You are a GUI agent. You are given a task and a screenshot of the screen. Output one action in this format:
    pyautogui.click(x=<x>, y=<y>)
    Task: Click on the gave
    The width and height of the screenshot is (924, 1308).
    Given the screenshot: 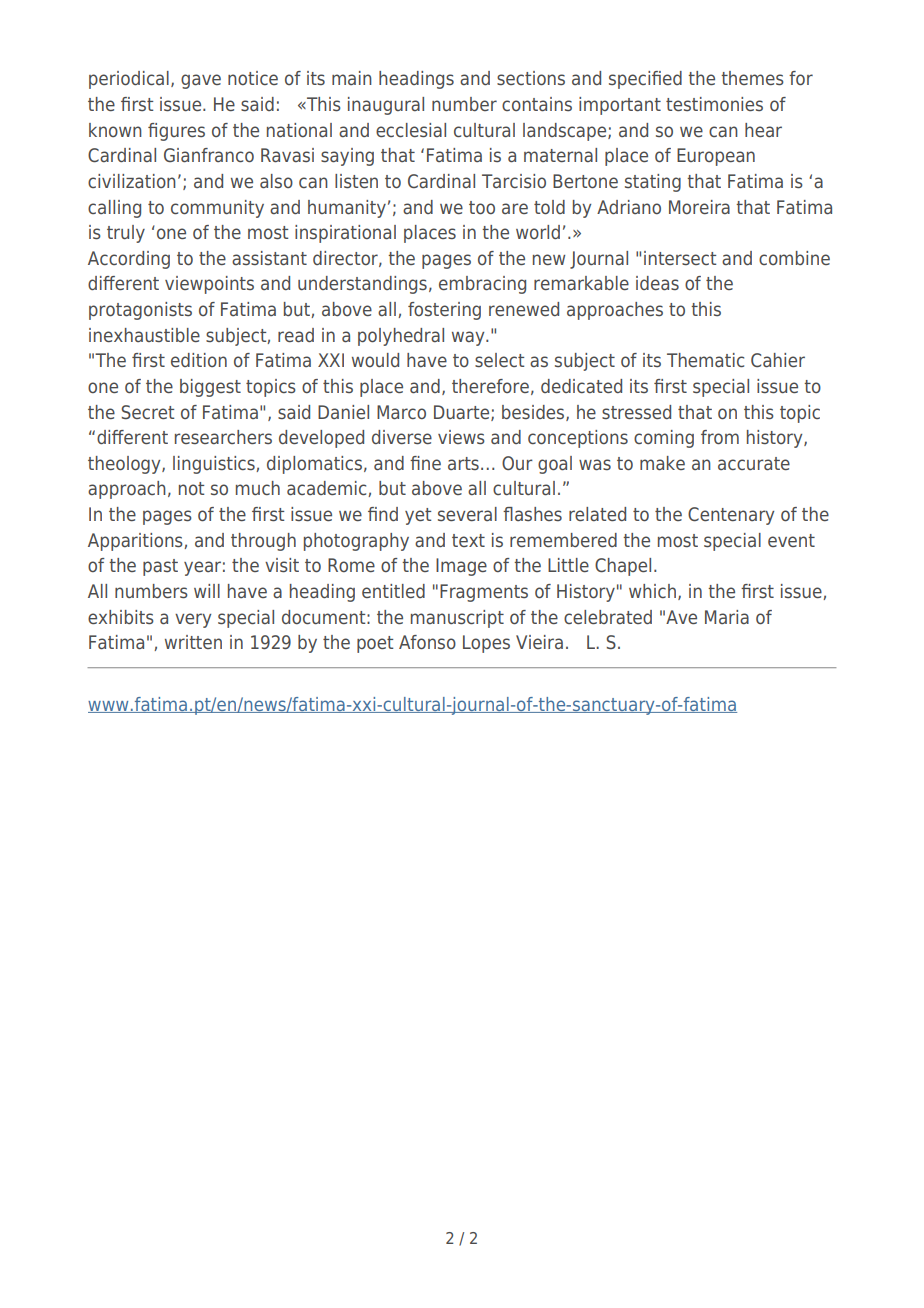 What is the action you would take?
    pyautogui.click(x=201, y=81)
